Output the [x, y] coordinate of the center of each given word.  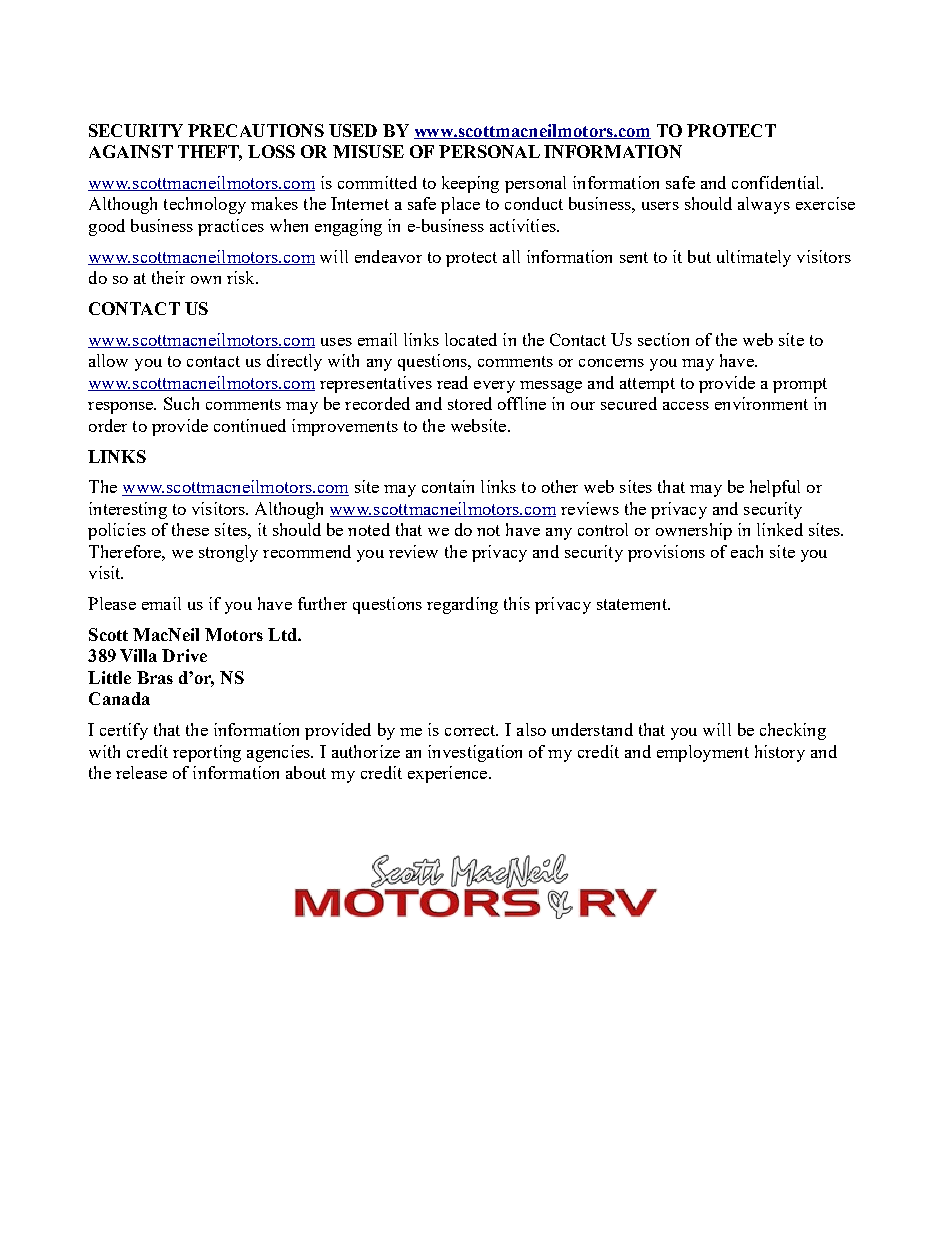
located [471, 339]
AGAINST [131, 151]
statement [633, 604]
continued [250, 425]
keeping [470, 184]
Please [112, 603]
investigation [475, 753]
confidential [777, 182]
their [168, 277]
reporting [207, 753]
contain [448, 486]
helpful [775, 488]
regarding [462, 605]
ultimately [754, 258]
